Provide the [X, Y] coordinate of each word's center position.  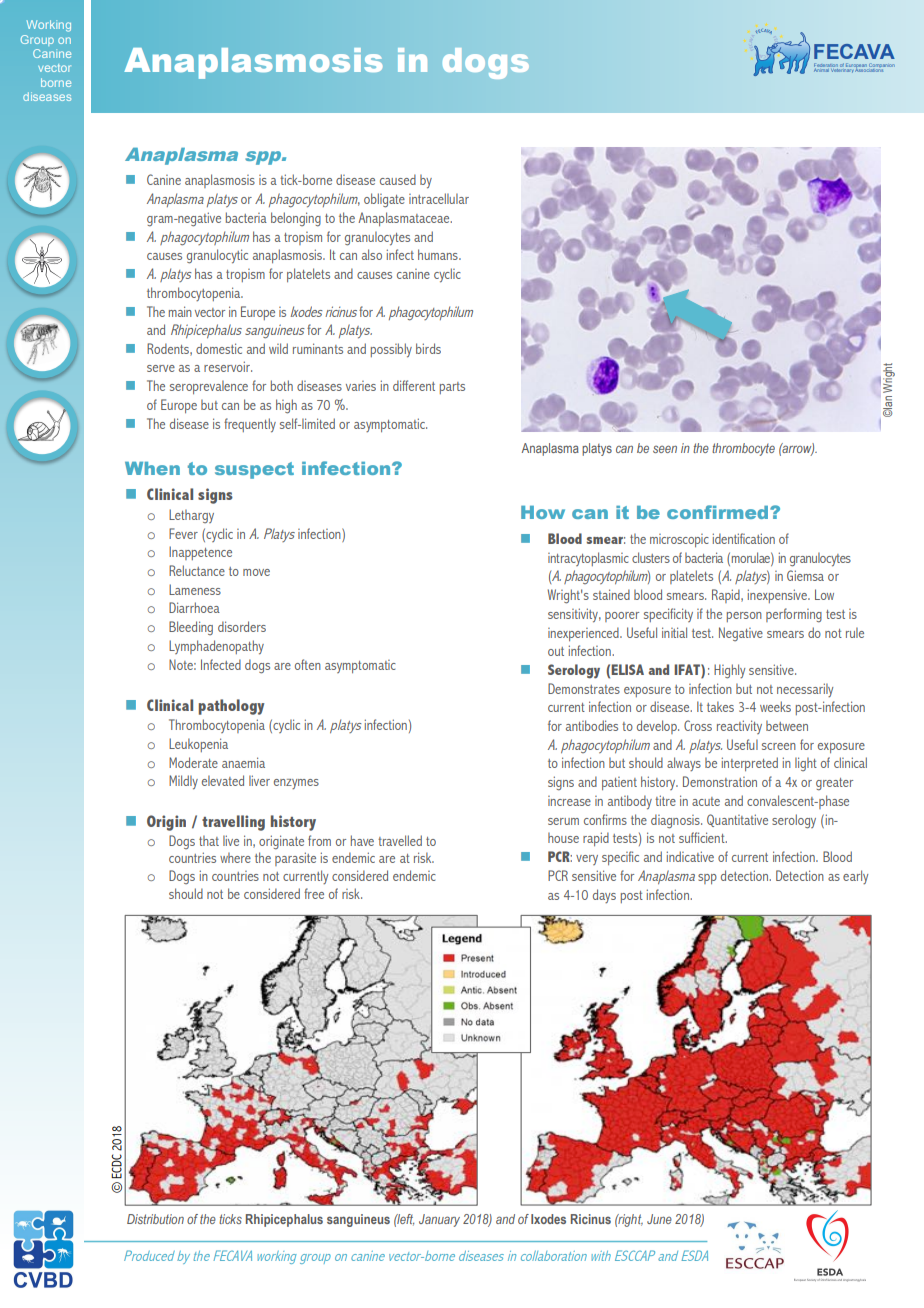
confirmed [719, 512]
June [659, 1219]
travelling [233, 823]
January [439, 1220]
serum [563, 821]
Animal [822, 69]
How [543, 512]
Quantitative [737, 820]
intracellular [439, 198]
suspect [254, 470]
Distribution [155, 1219]
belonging [296, 219]
